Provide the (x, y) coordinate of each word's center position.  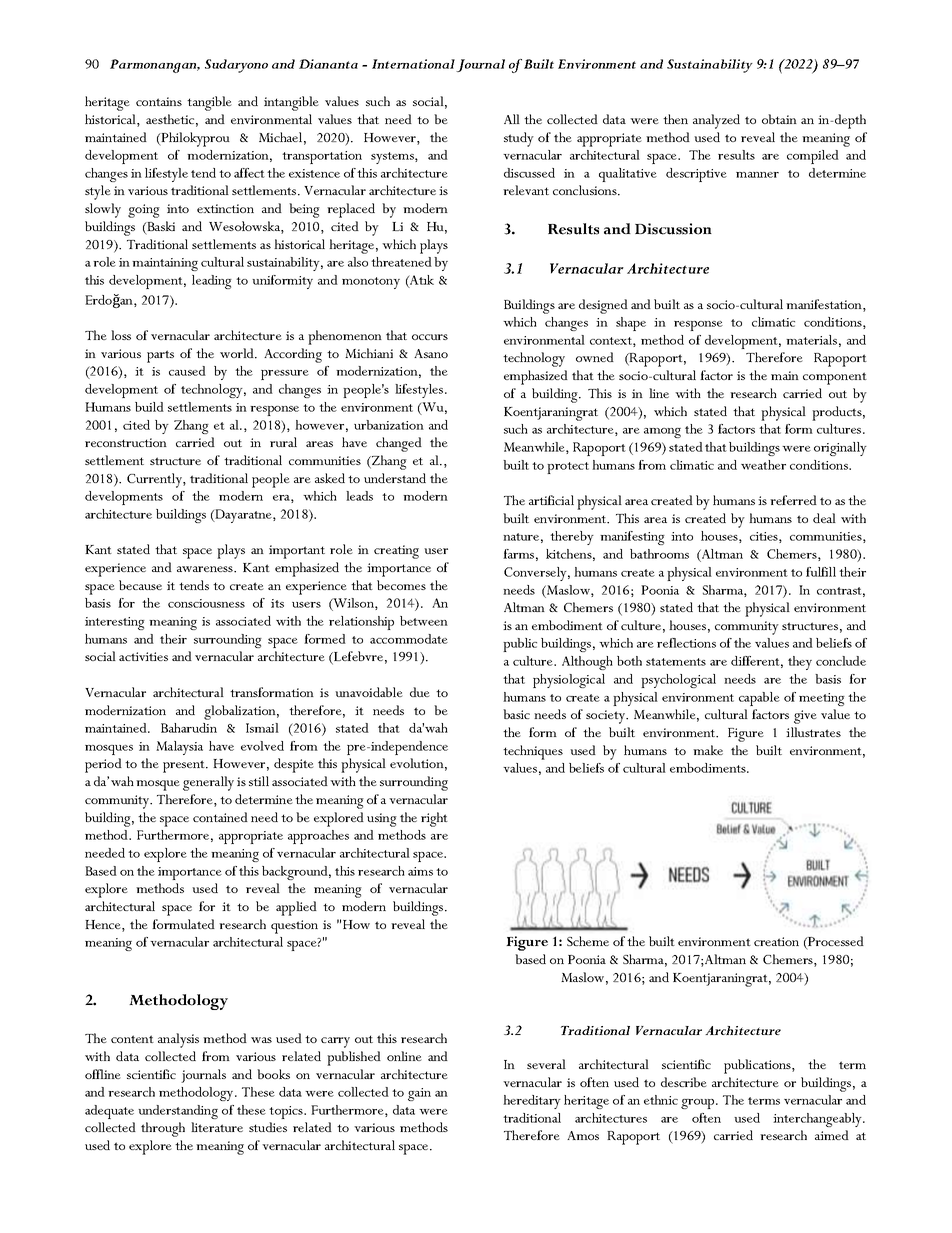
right (434, 819)
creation (776, 941)
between (424, 621)
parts (160, 356)
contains (159, 101)
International (413, 64)
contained (220, 817)
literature (217, 1127)
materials (811, 340)
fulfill (821, 572)
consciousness (206, 603)
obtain (779, 119)
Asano (431, 353)
